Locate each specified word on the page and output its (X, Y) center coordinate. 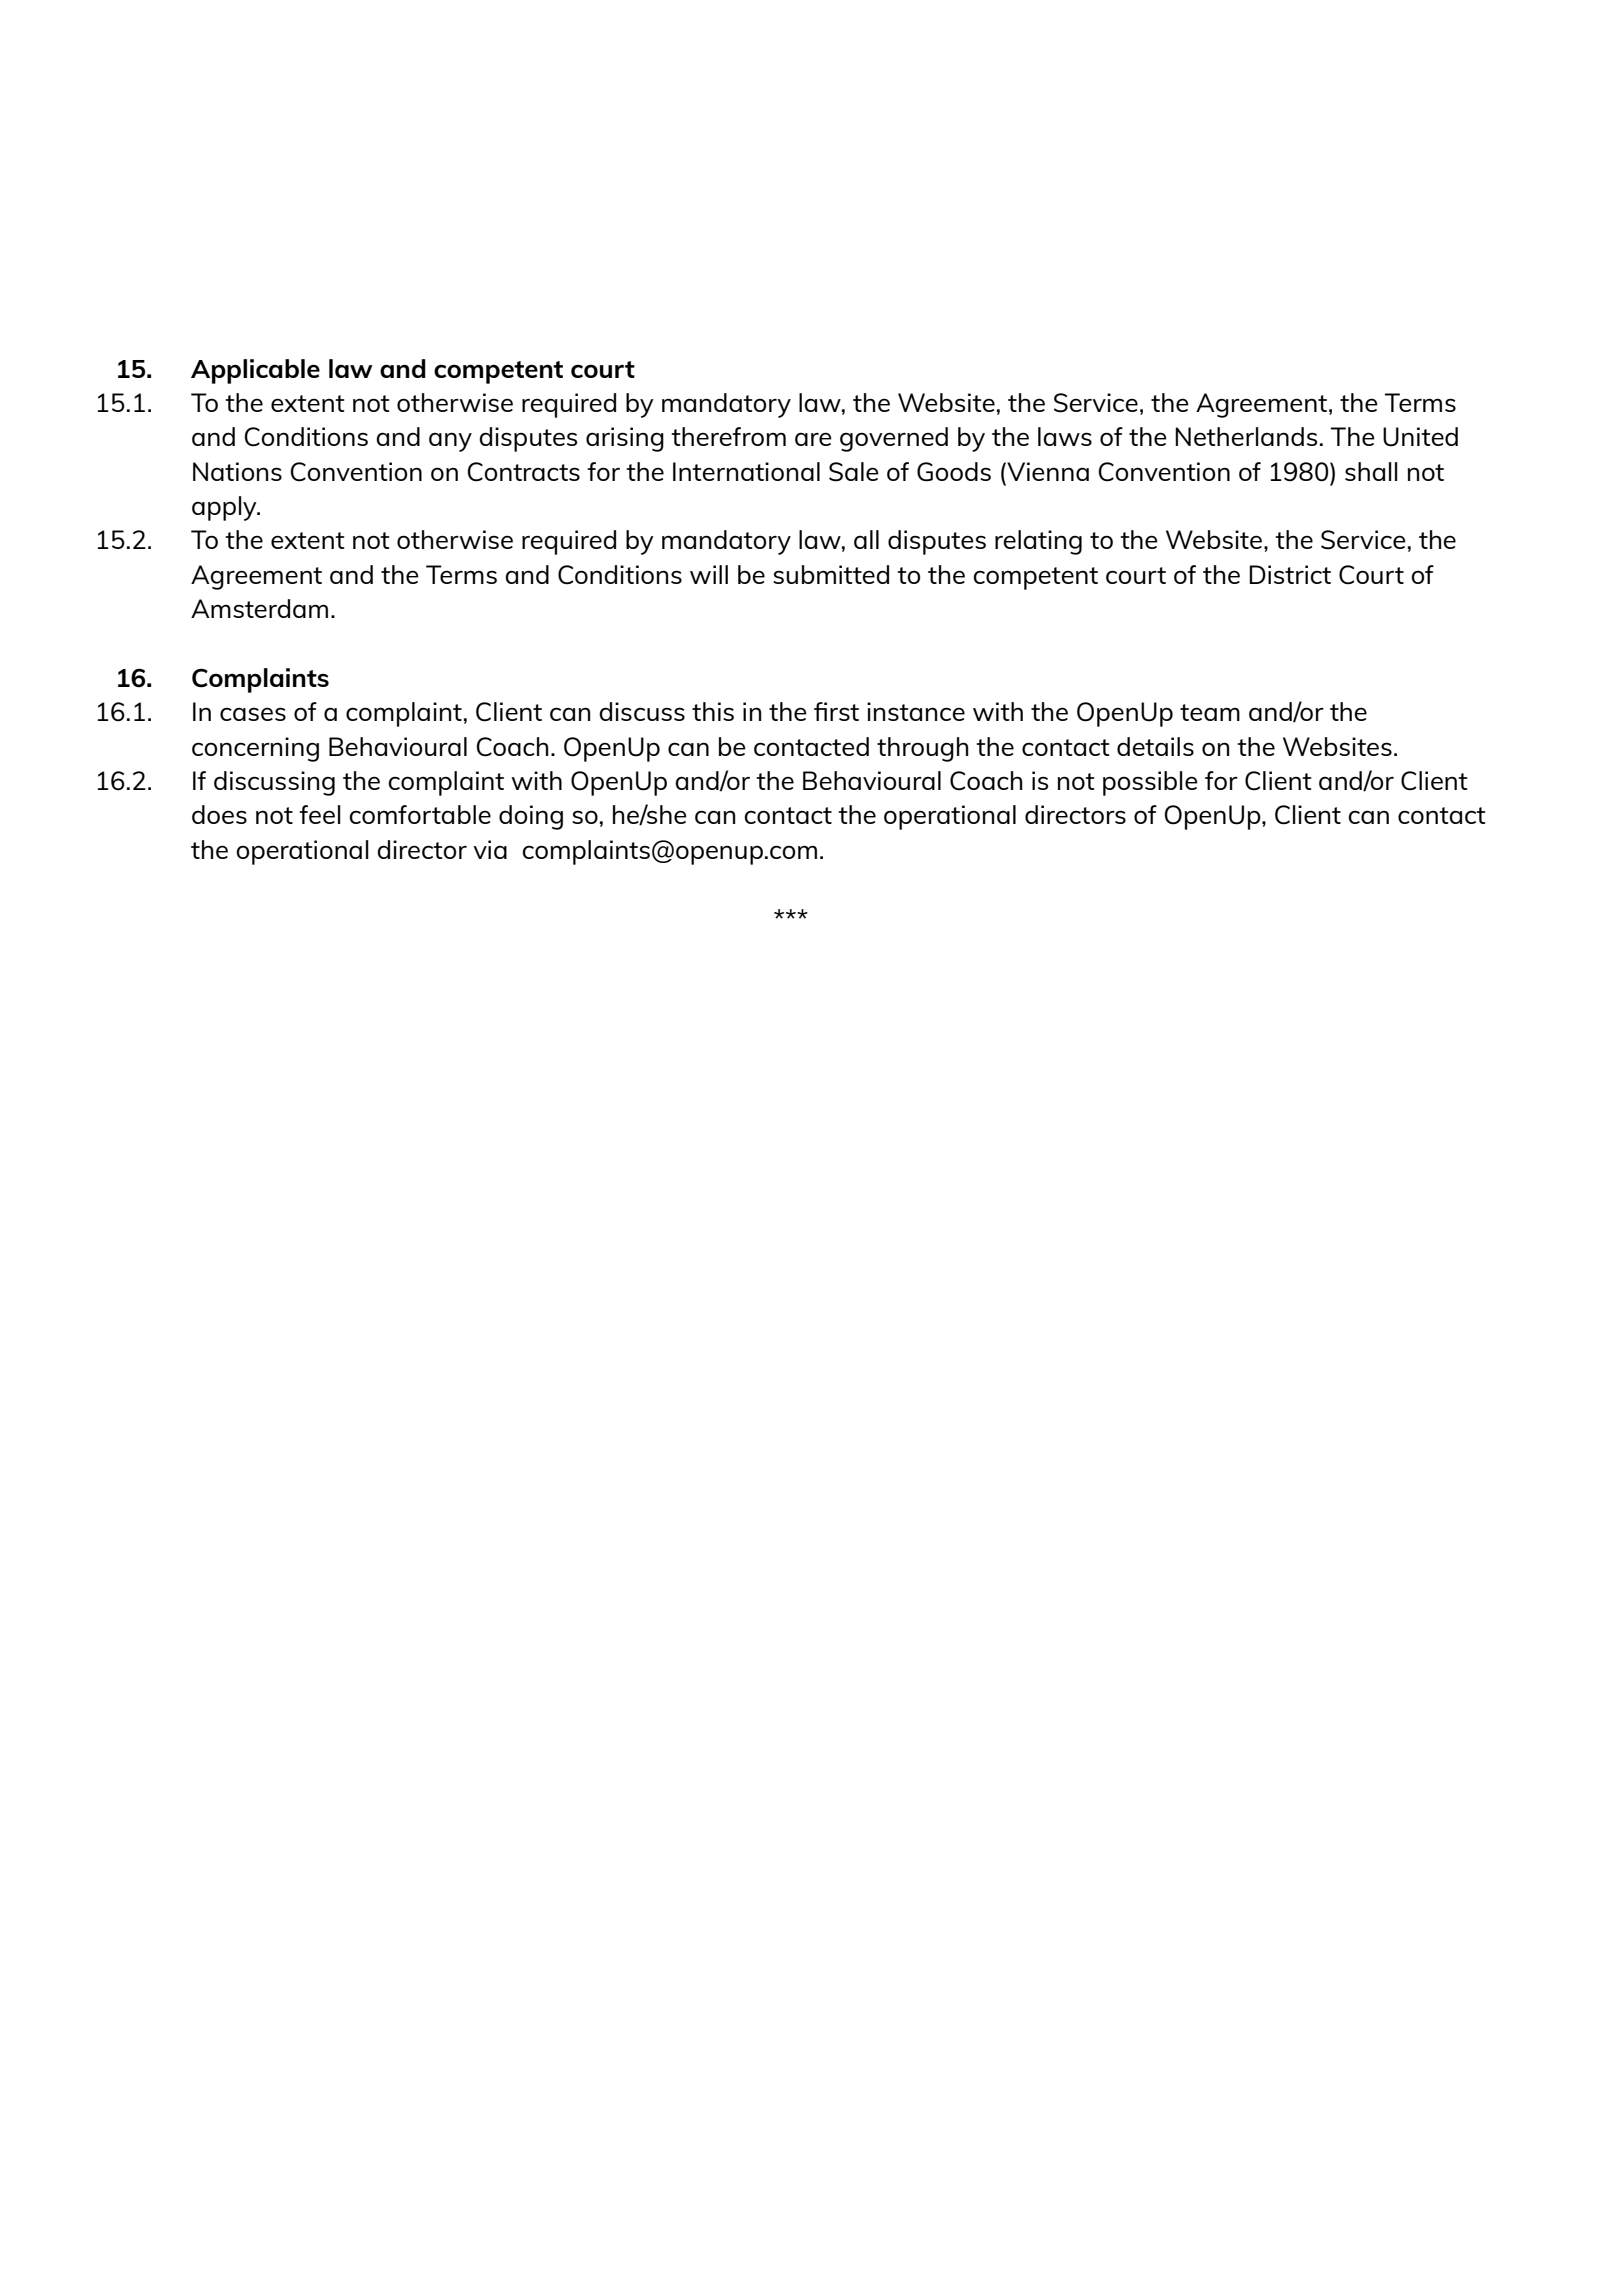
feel (320, 814)
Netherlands (1246, 436)
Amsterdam (259, 608)
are (813, 439)
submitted (831, 574)
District (1290, 574)
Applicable (255, 371)
